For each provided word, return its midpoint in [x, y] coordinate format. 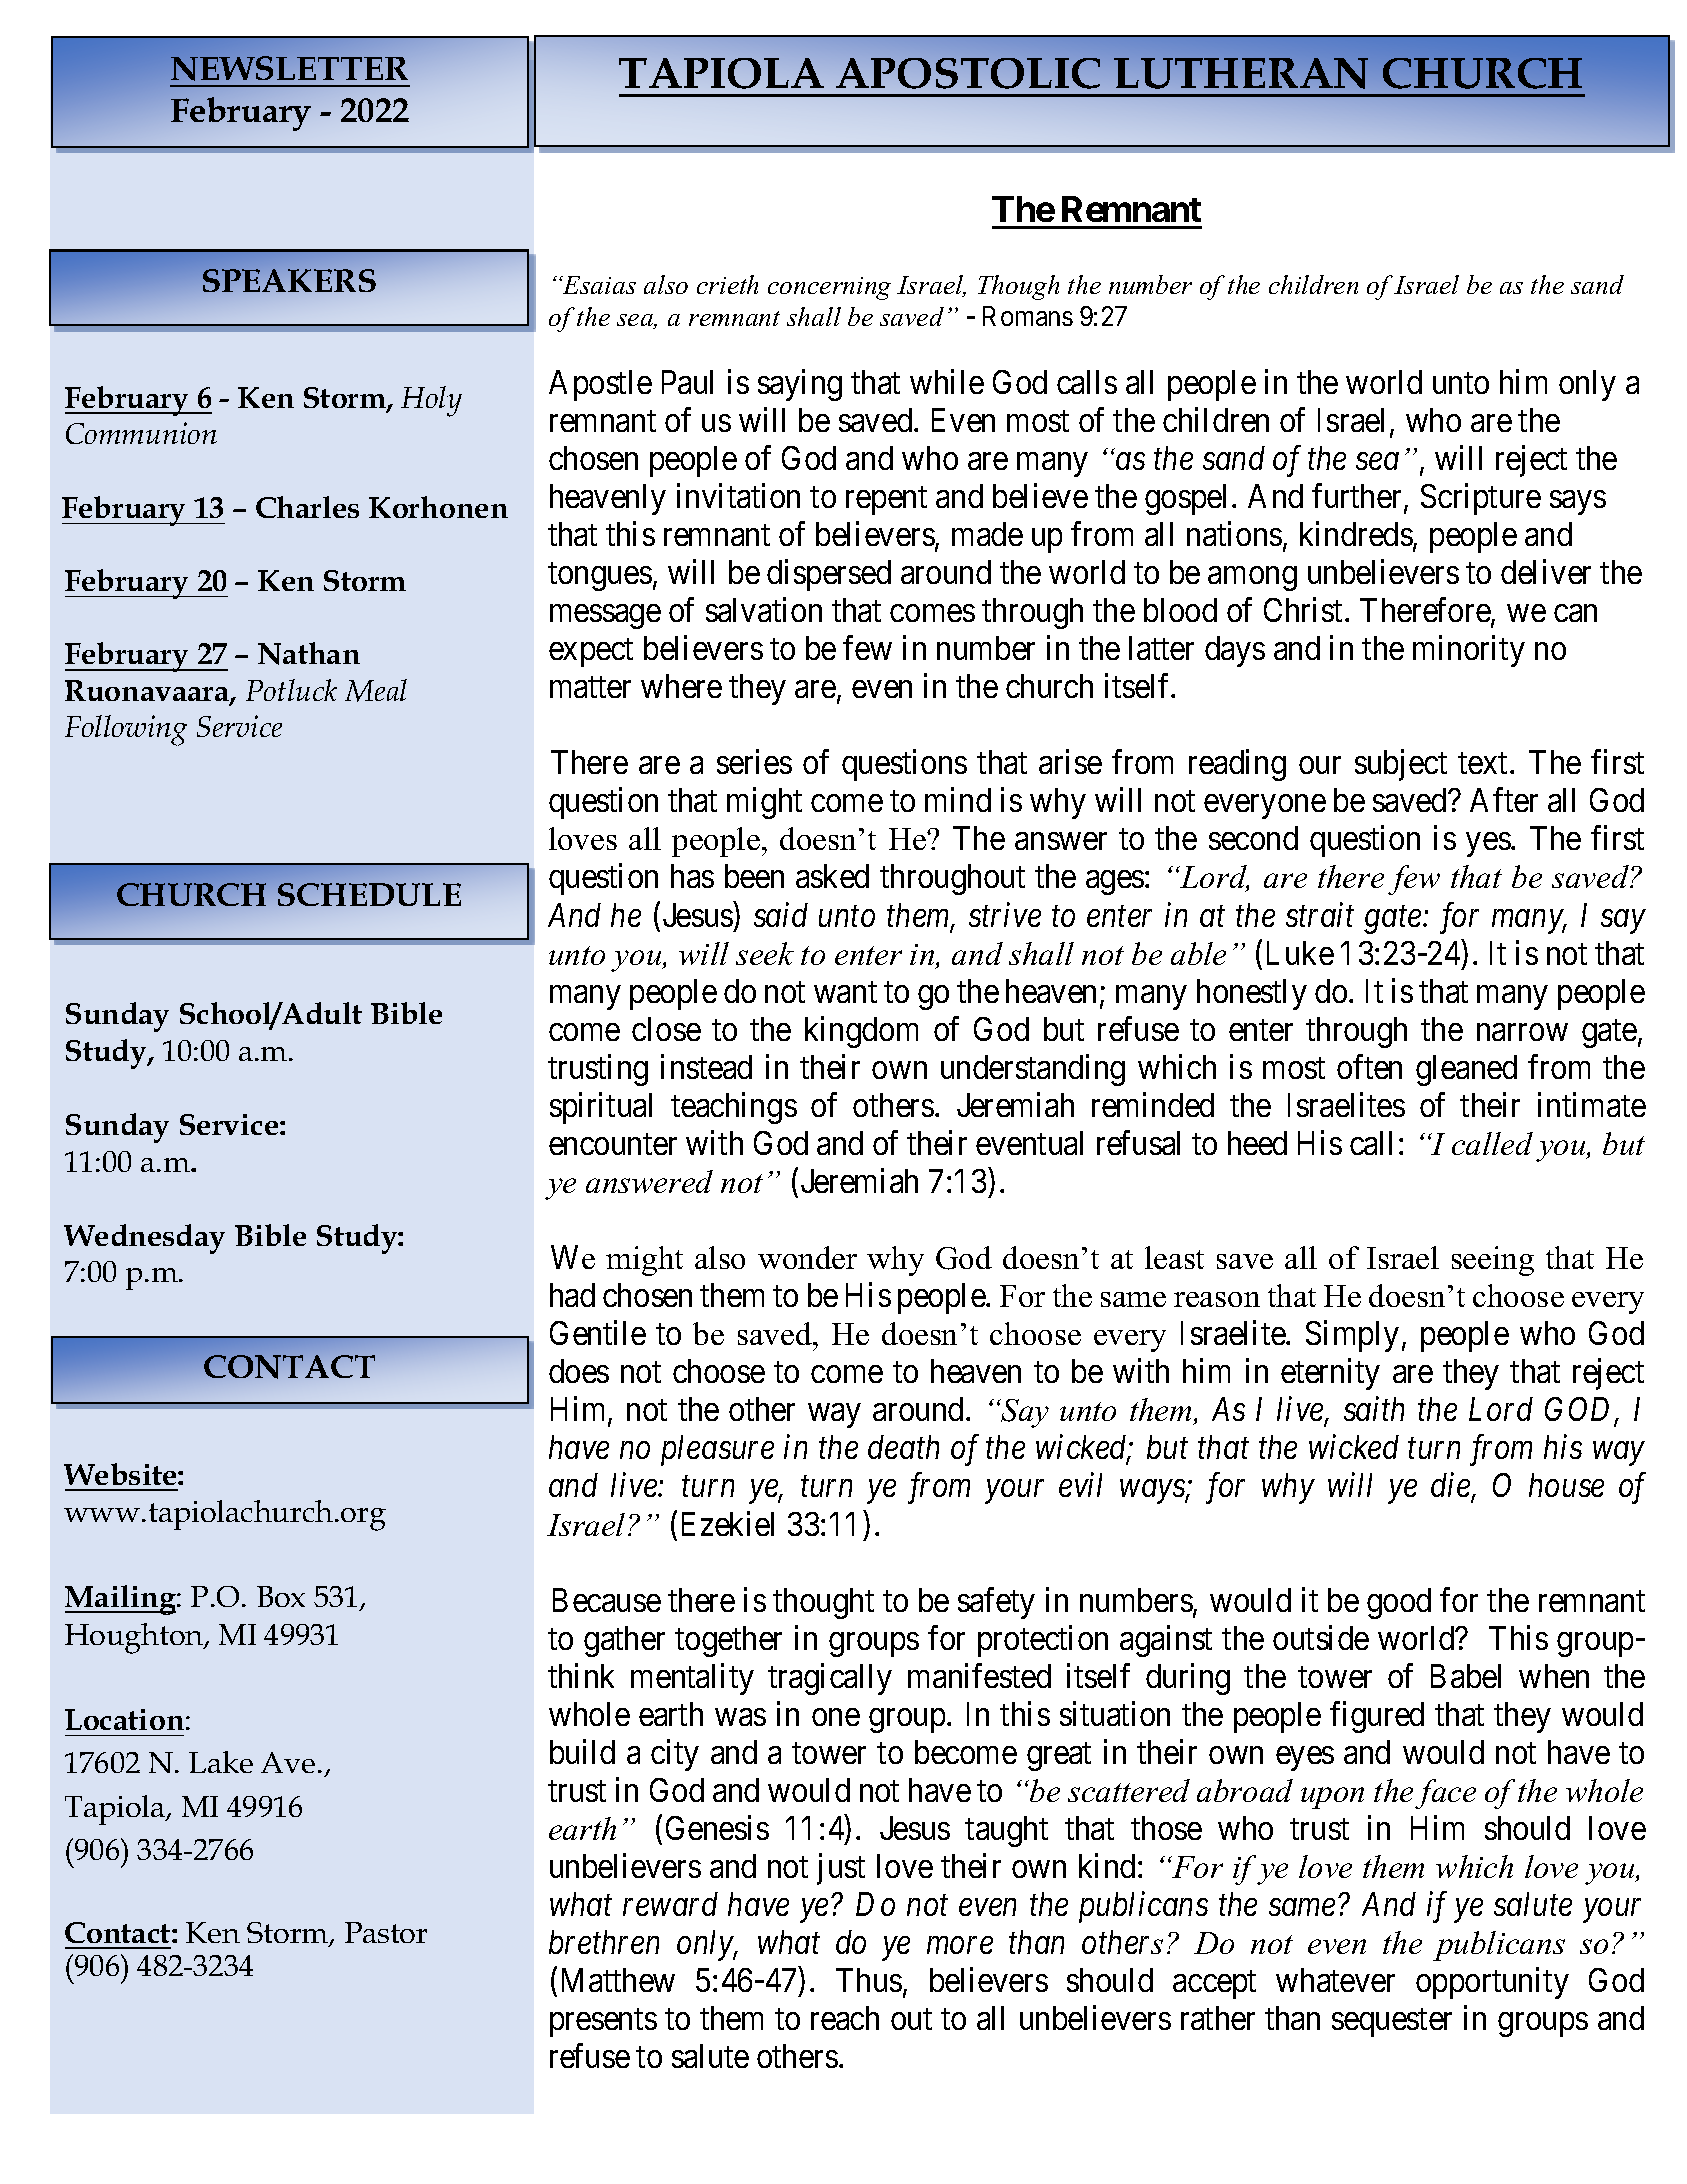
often [1369, 1066]
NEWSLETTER [289, 68]
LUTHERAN [1241, 73]
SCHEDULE [369, 894]
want [845, 992]
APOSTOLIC [968, 73]
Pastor [386, 1932]
